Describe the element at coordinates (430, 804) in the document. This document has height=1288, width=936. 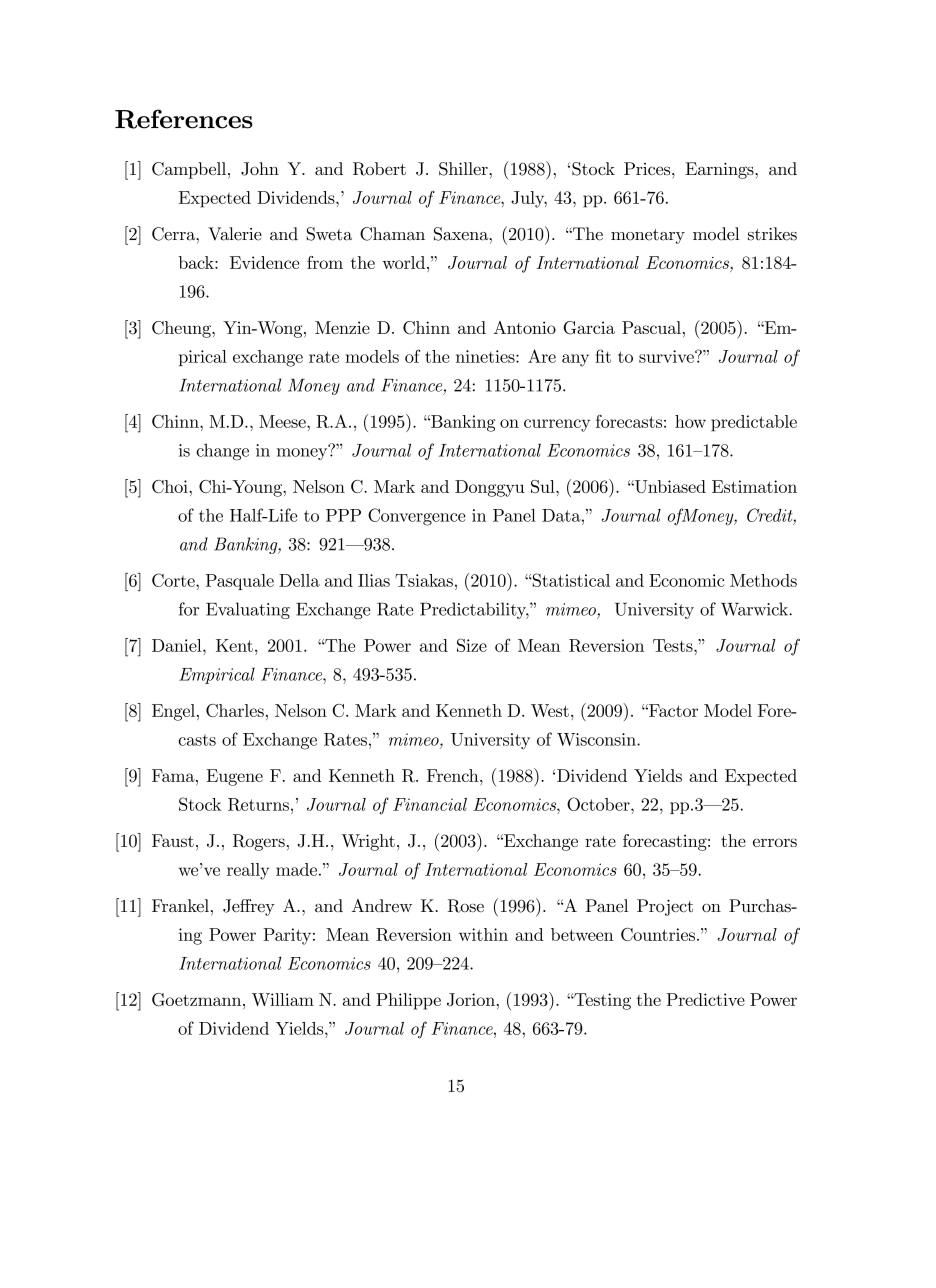
I see `Financial` at that location.
